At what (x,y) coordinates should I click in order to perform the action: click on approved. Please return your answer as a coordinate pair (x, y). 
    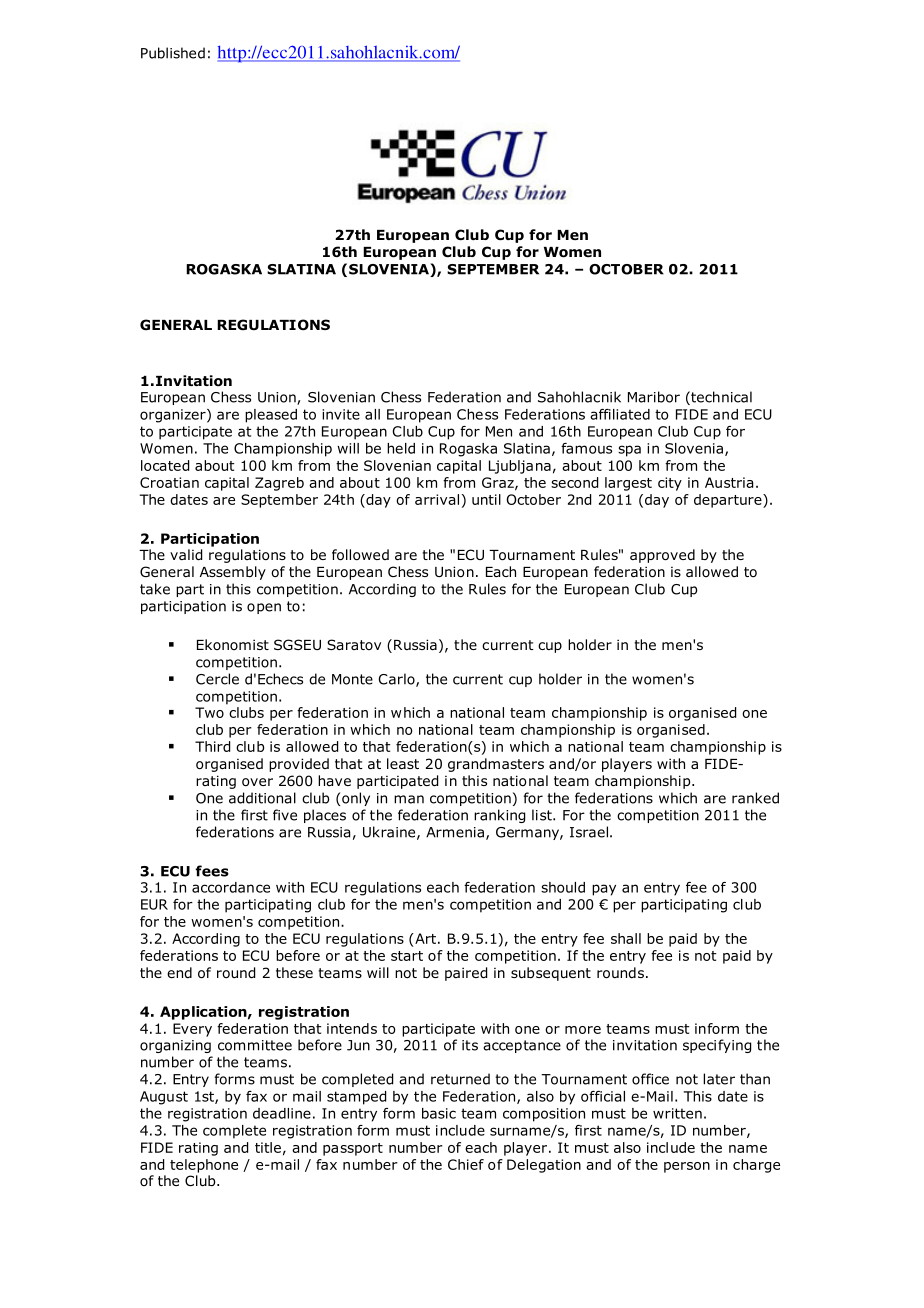
    Looking at the image, I should click on (662, 556).
